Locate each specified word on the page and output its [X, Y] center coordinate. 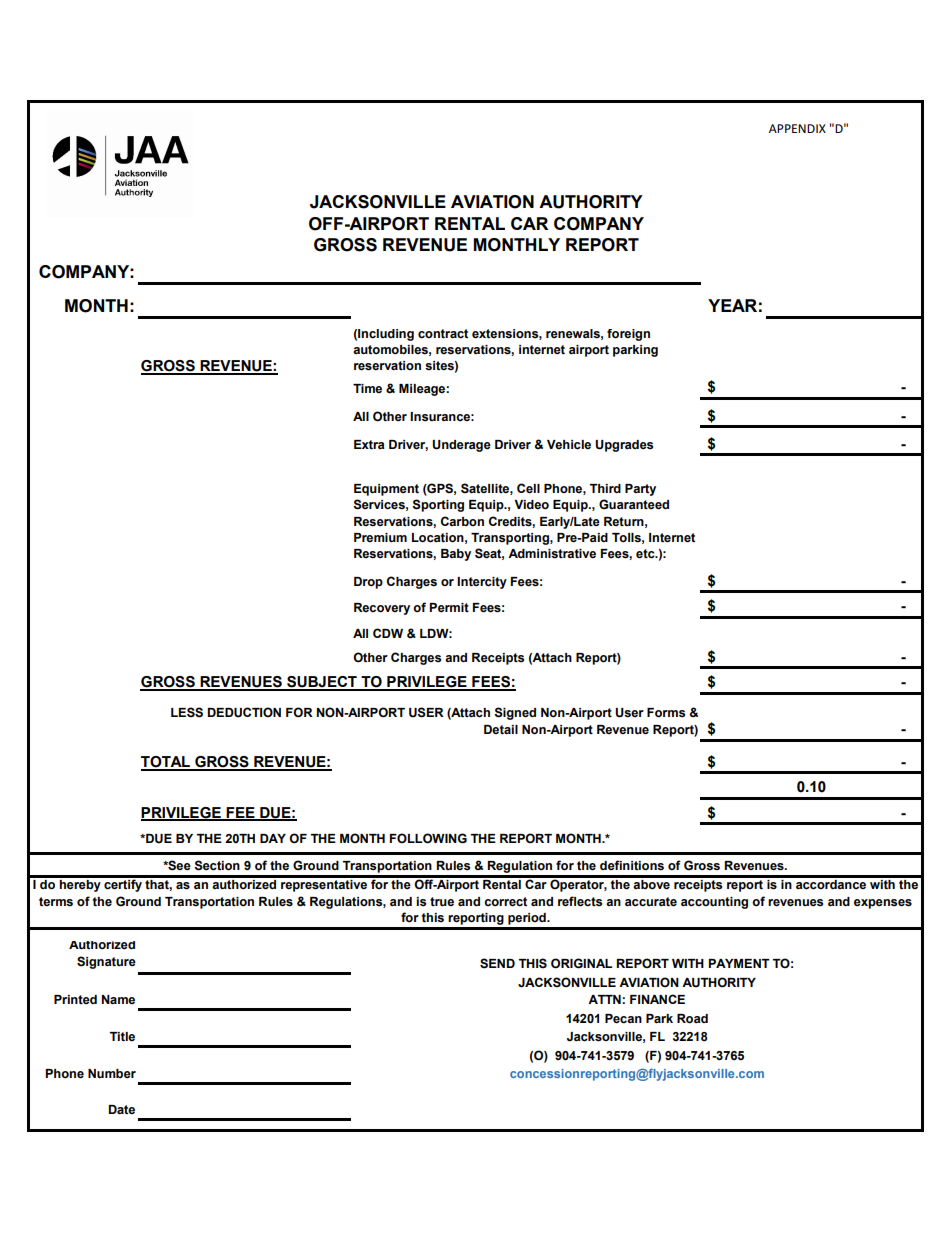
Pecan [623, 1019]
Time [367, 388]
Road [692, 1019]
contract [443, 334]
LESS [187, 712]
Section [217, 865]
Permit [449, 608]
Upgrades [624, 446]
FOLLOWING [428, 838]
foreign [628, 335]
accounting [714, 903]
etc [646, 554]
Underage [461, 446]
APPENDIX [797, 128]
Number [112, 1074]
